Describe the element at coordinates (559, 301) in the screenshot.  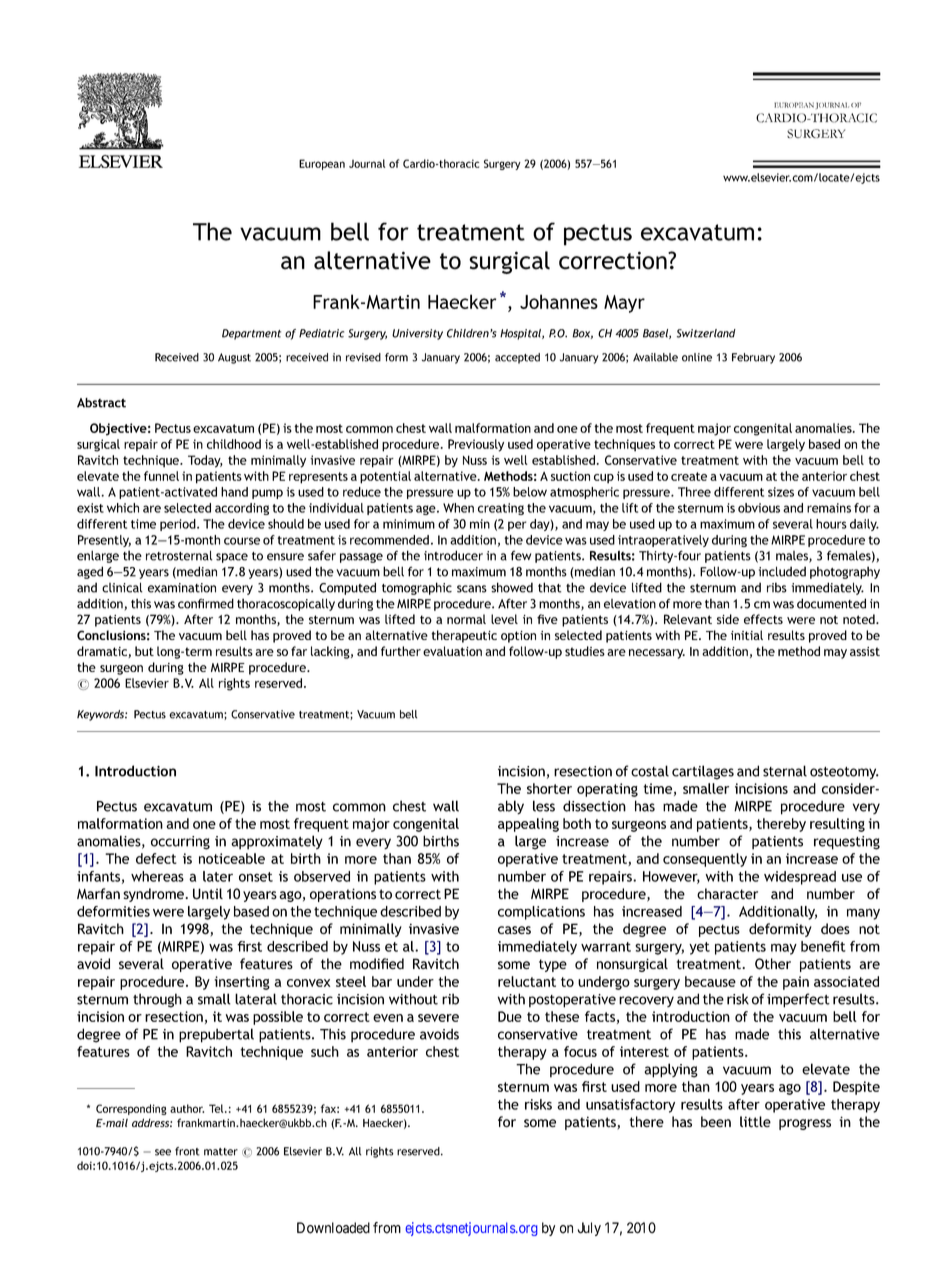
I see `Johannes` at that location.
